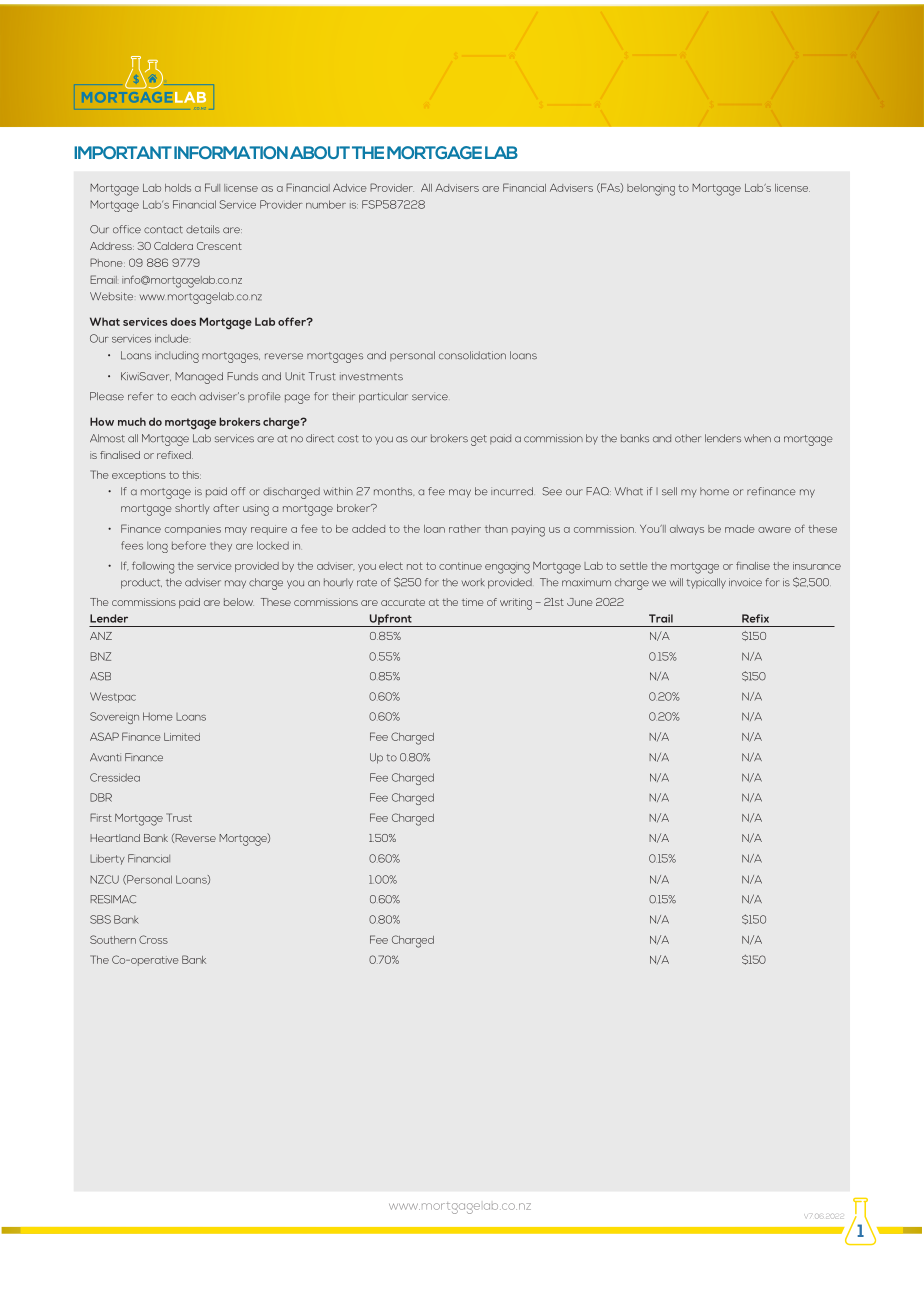 The image size is (924, 1290). I want to click on get, so click(479, 440).
